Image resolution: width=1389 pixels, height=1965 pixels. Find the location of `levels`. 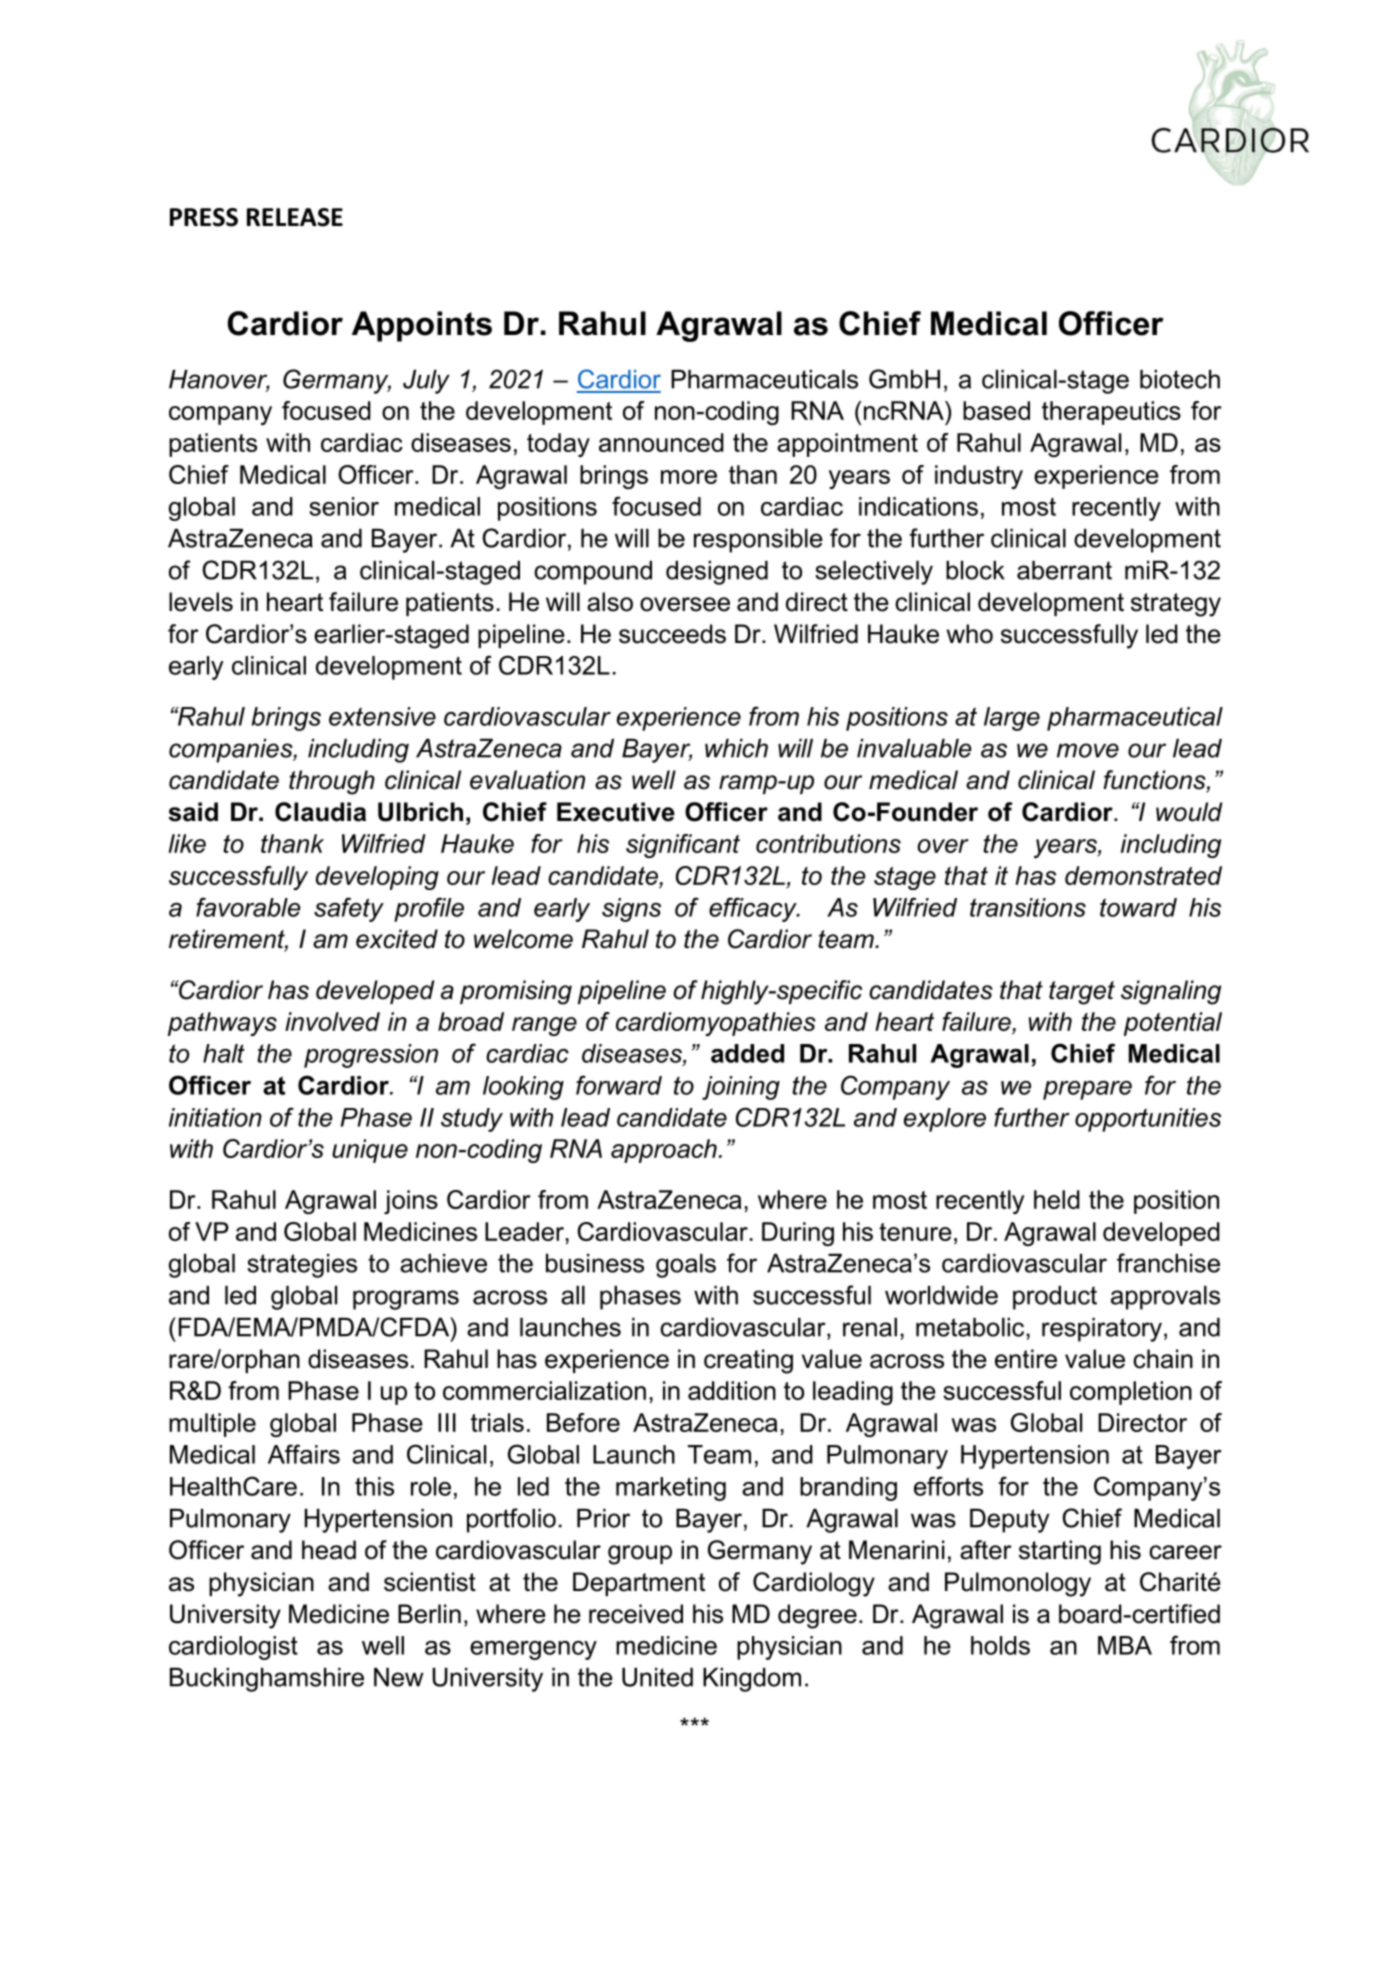

levels is located at coordinates (201, 602).
